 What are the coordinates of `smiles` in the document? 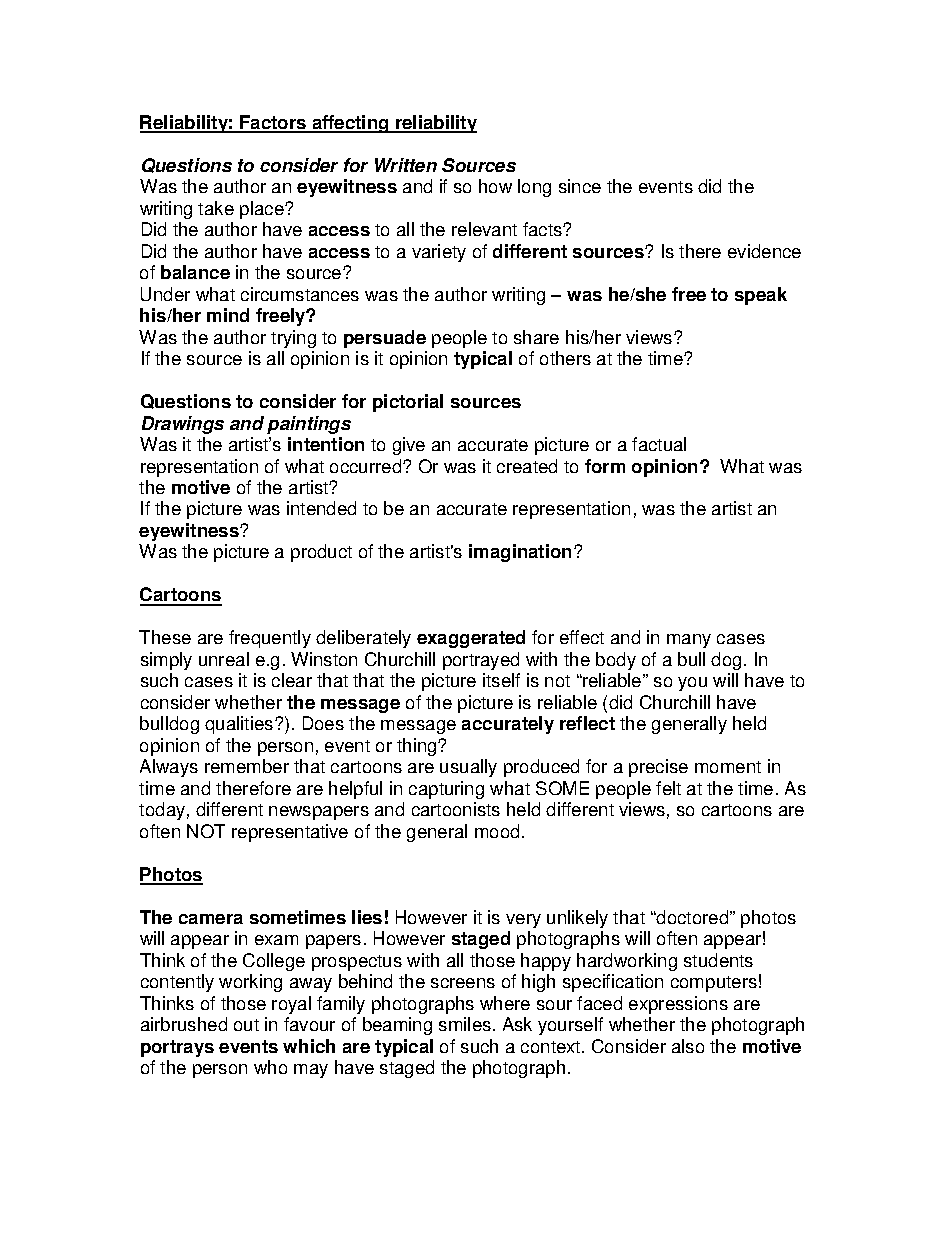 It's located at (466, 1024).
